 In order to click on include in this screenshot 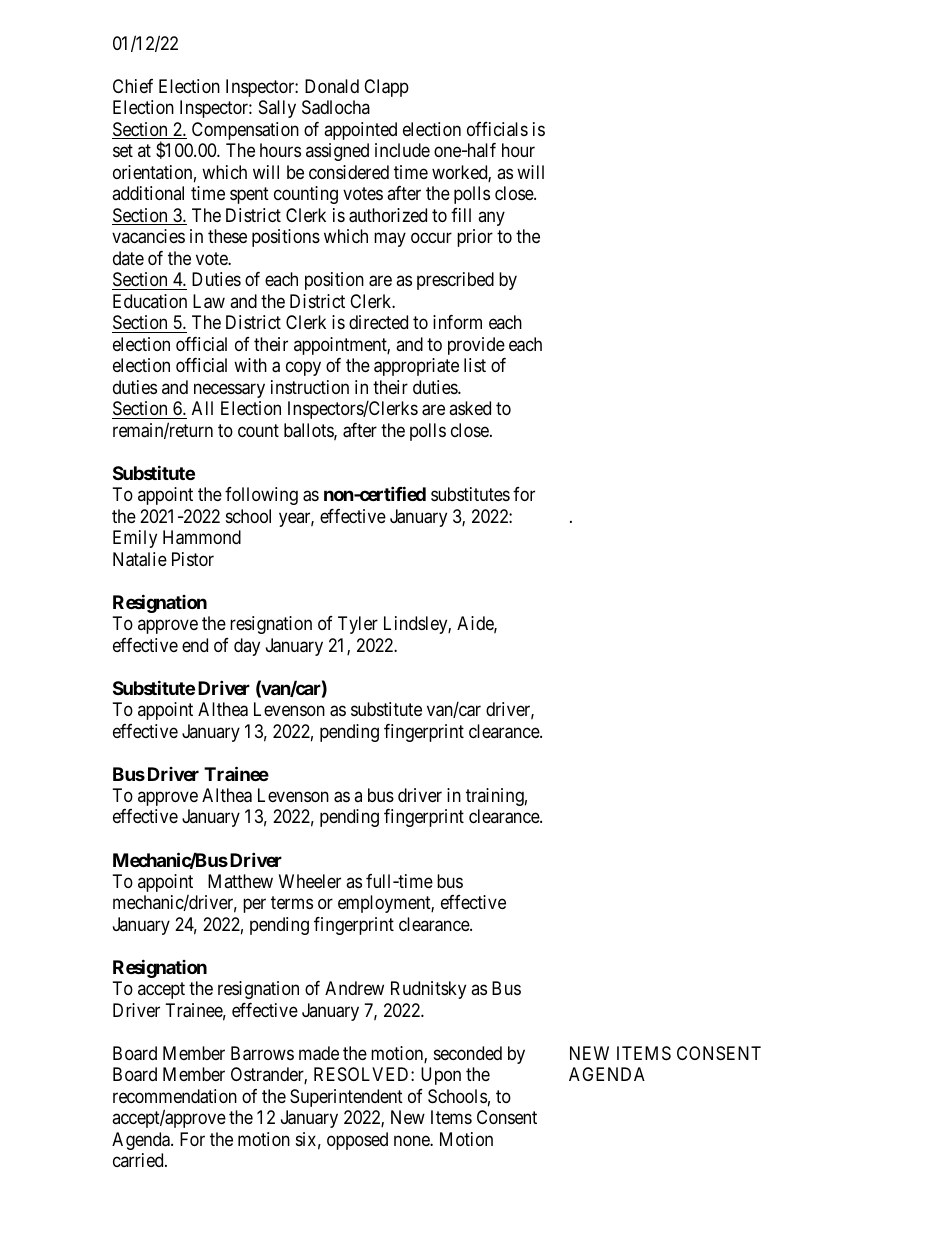, I will do `click(402, 150)`.
